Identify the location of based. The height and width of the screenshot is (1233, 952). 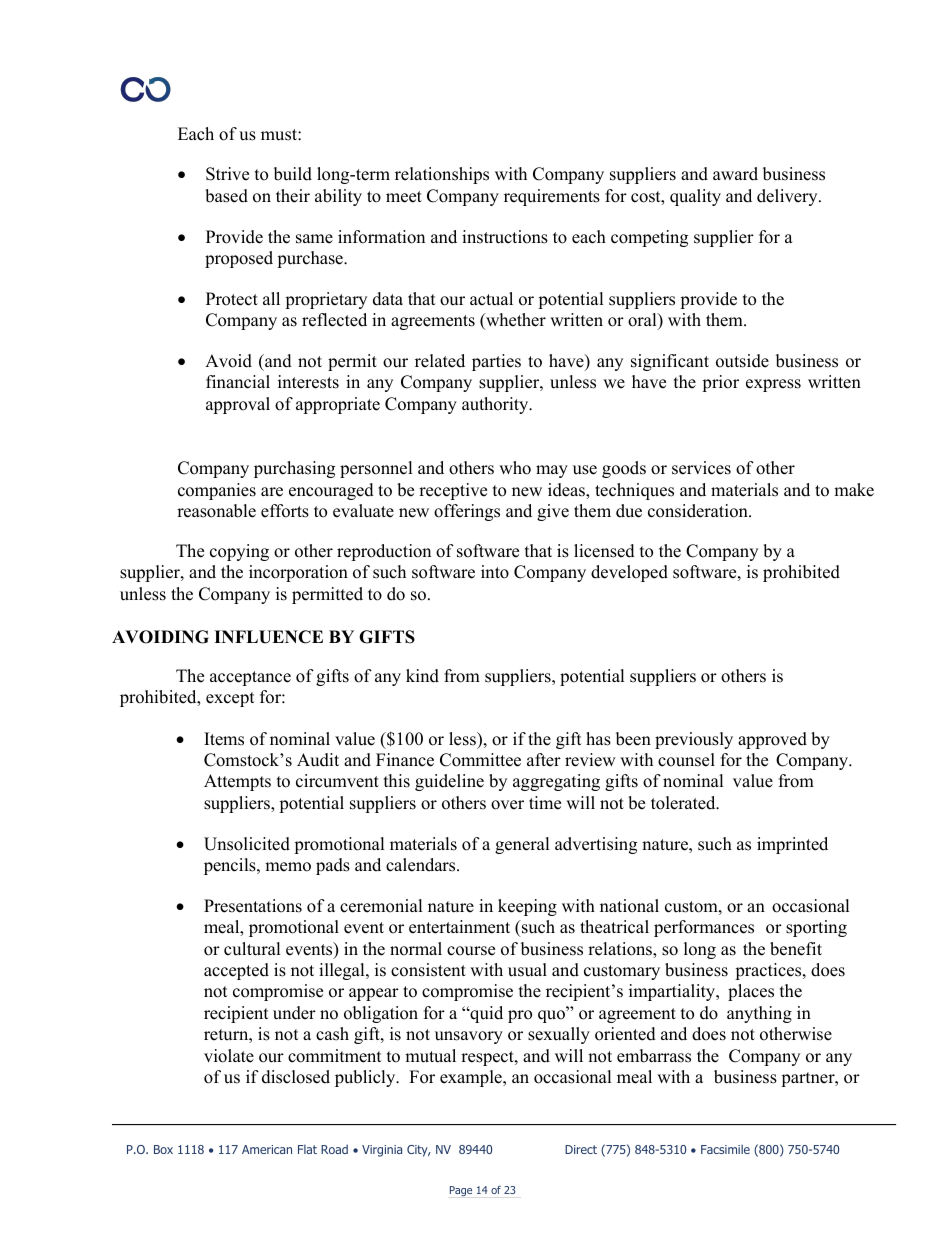
(226, 196).
